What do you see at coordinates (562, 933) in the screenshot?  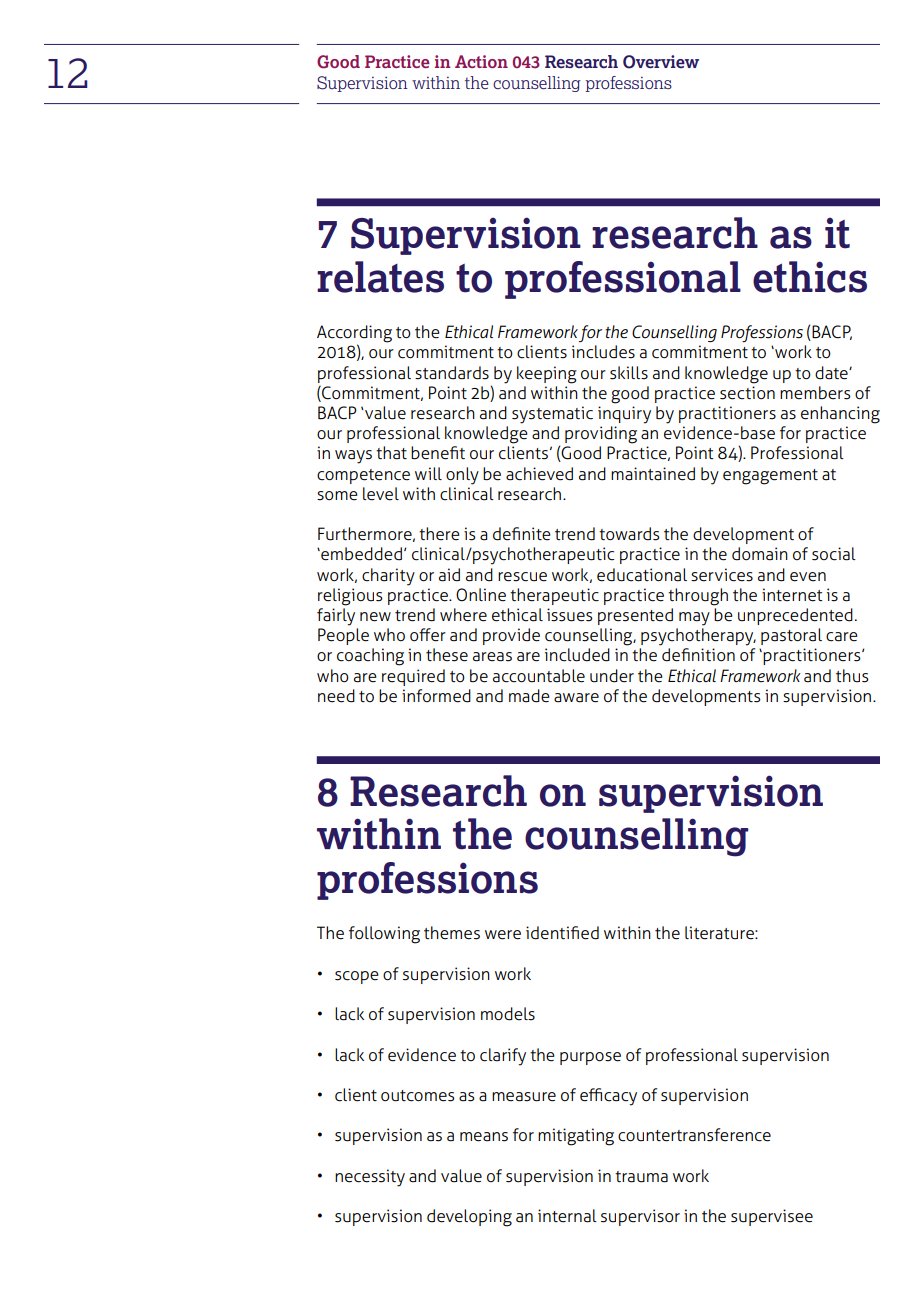 I see `identified` at bounding box center [562, 933].
